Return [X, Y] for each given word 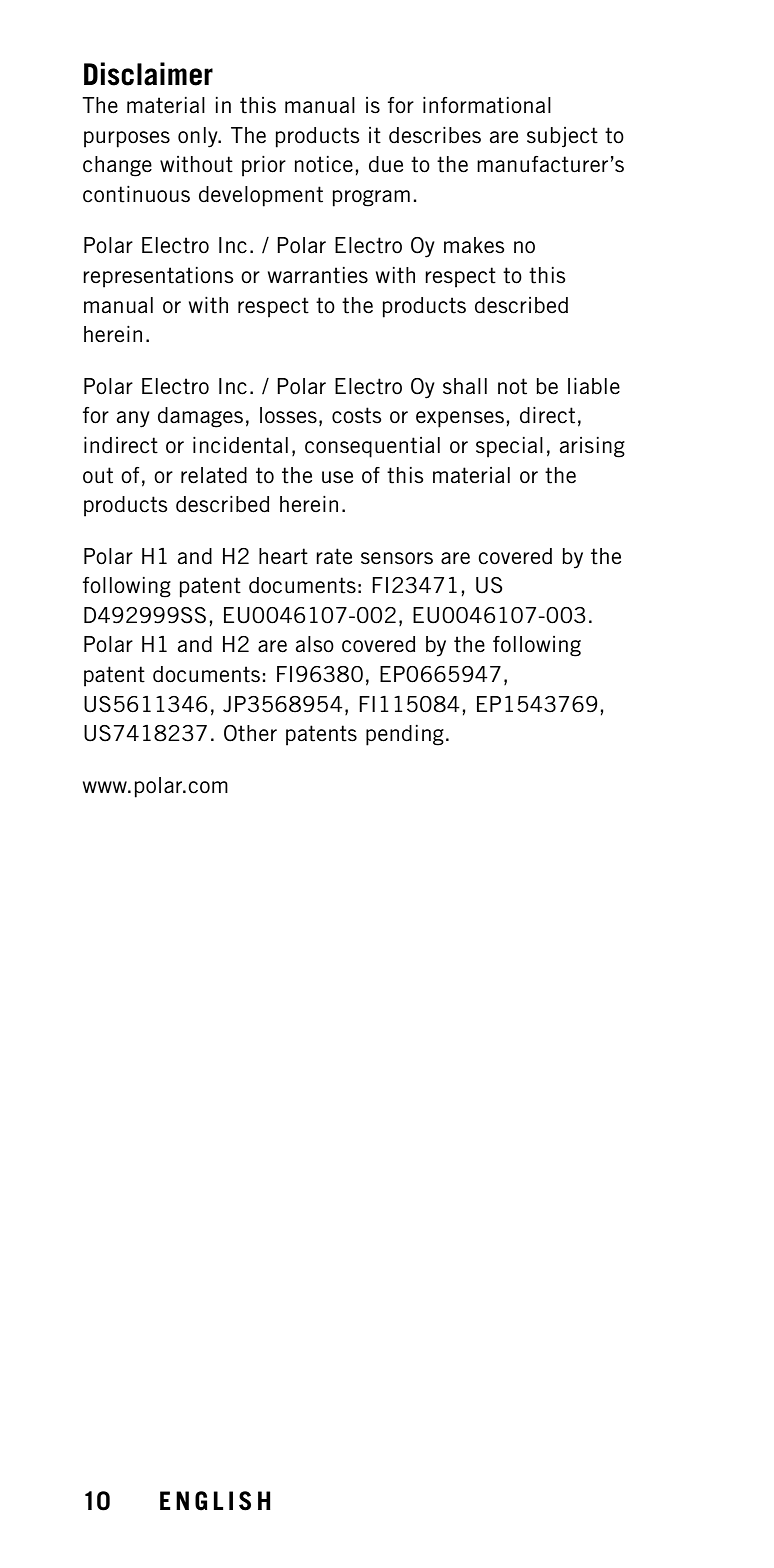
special [509, 447]
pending [405, 735]
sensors [397, 558]
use [337, 477]
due [386, 164]
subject [562, 137]
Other [250, 733]
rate [334, 556]
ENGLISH [215, 1501]
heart [283, 556]
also [315, 644]
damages [200, 417]
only [199, 137]
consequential [372, 447]
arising [592, 447]
